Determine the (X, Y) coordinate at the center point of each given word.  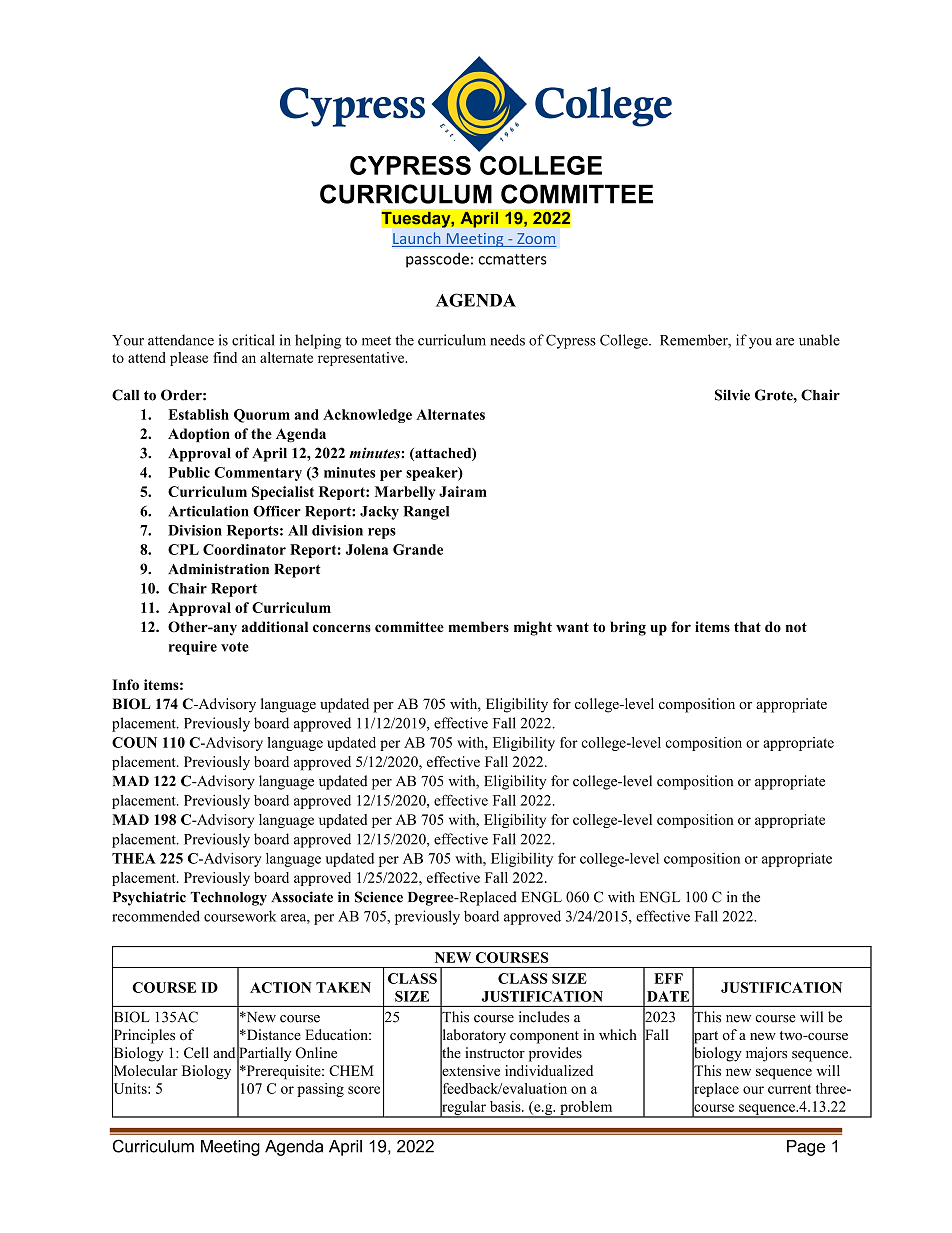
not (796, 627)
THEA (134, 858)
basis (506, 1106)
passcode (437, 260)
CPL (183, 549)
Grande (418, 549)
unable (819, 340)
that (747, 626)
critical (253, 340)
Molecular (145, 1071)
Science (379, 897)
